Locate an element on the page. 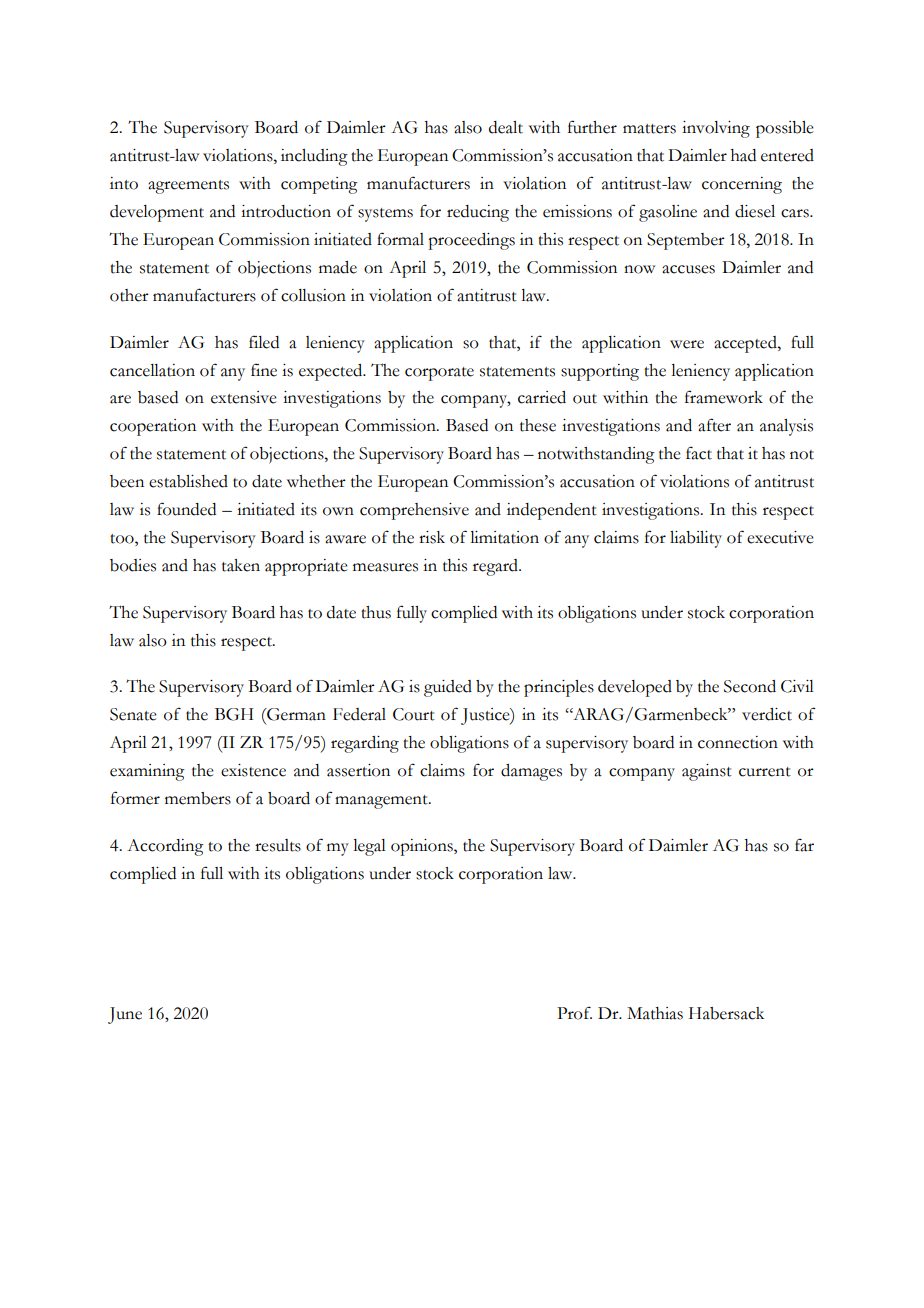  risk is located at coordinates (432, 537).
